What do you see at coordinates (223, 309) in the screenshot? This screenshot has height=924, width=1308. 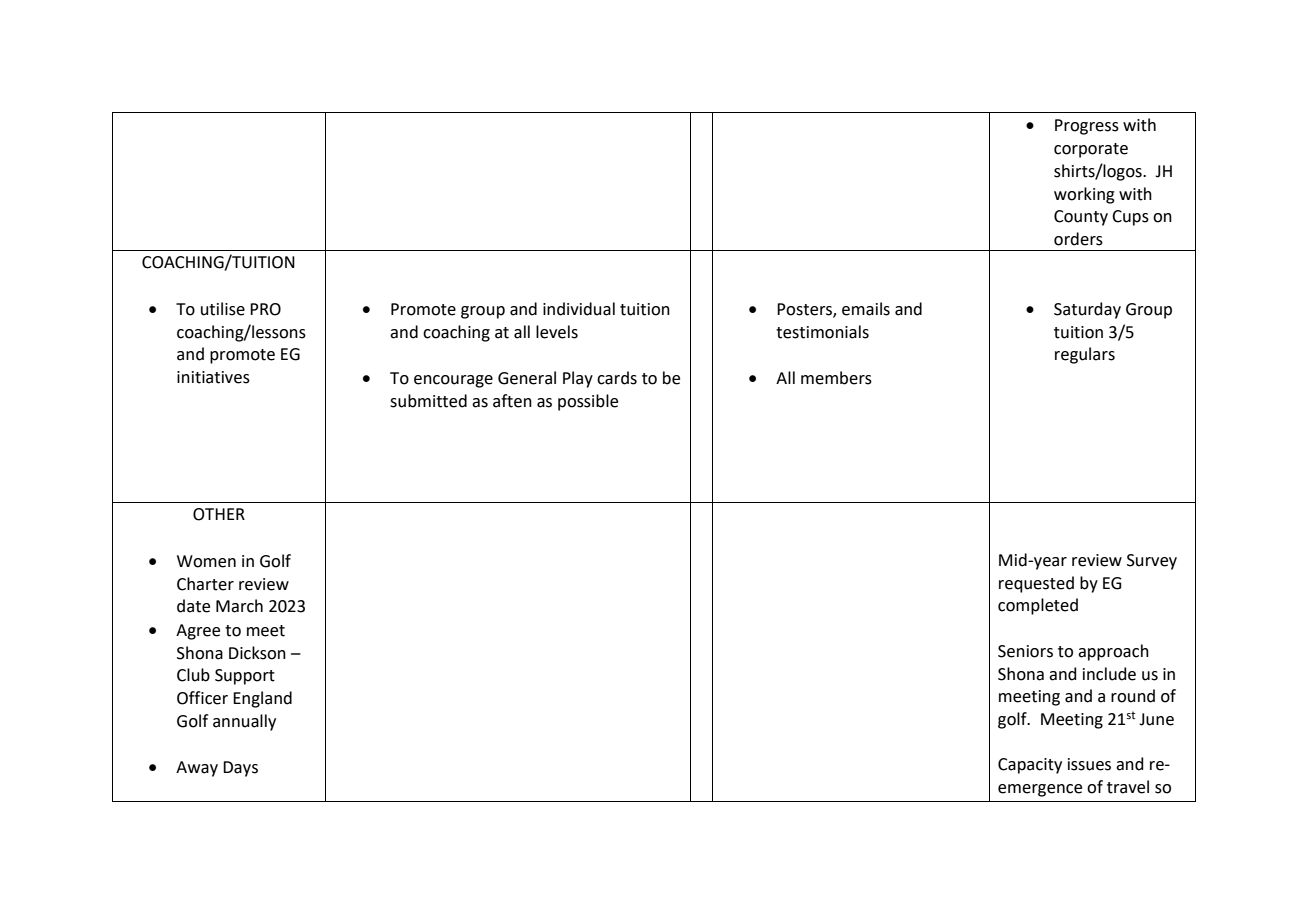 I see `utilise` at bounding box center [223, 309].
